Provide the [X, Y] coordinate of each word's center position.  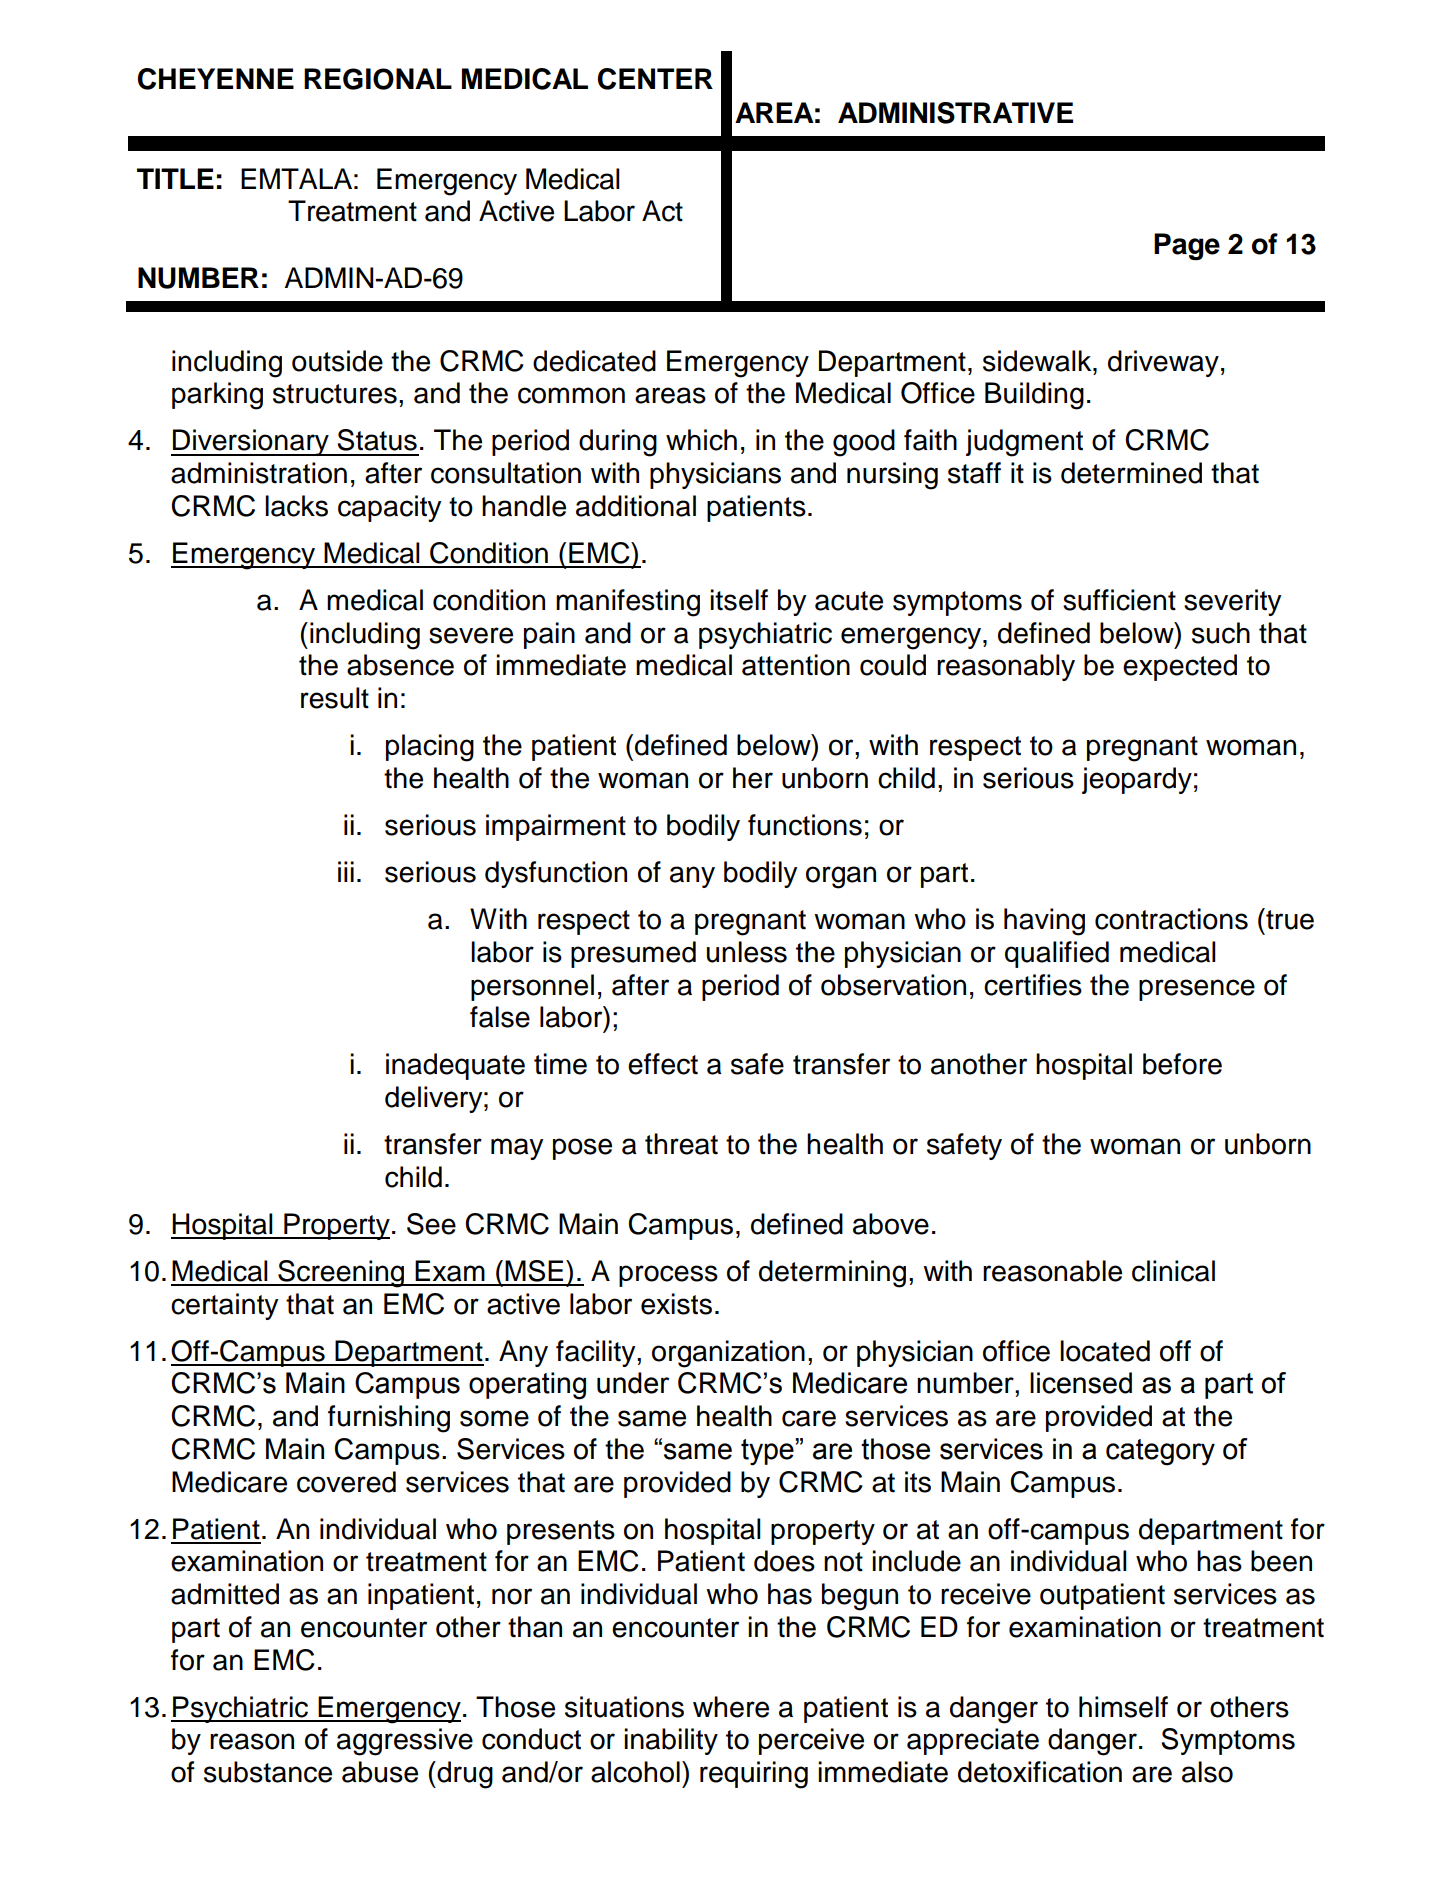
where [731, 1707]
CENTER [655, 79]
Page [1187, 247]
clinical [1173, 1271]
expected [1180, 667]
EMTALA [296, 178]
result [335, 698]
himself [1123, 1707]
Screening [341, 1274]
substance [268, 1772]
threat [681, 1144]
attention [796, 665]
